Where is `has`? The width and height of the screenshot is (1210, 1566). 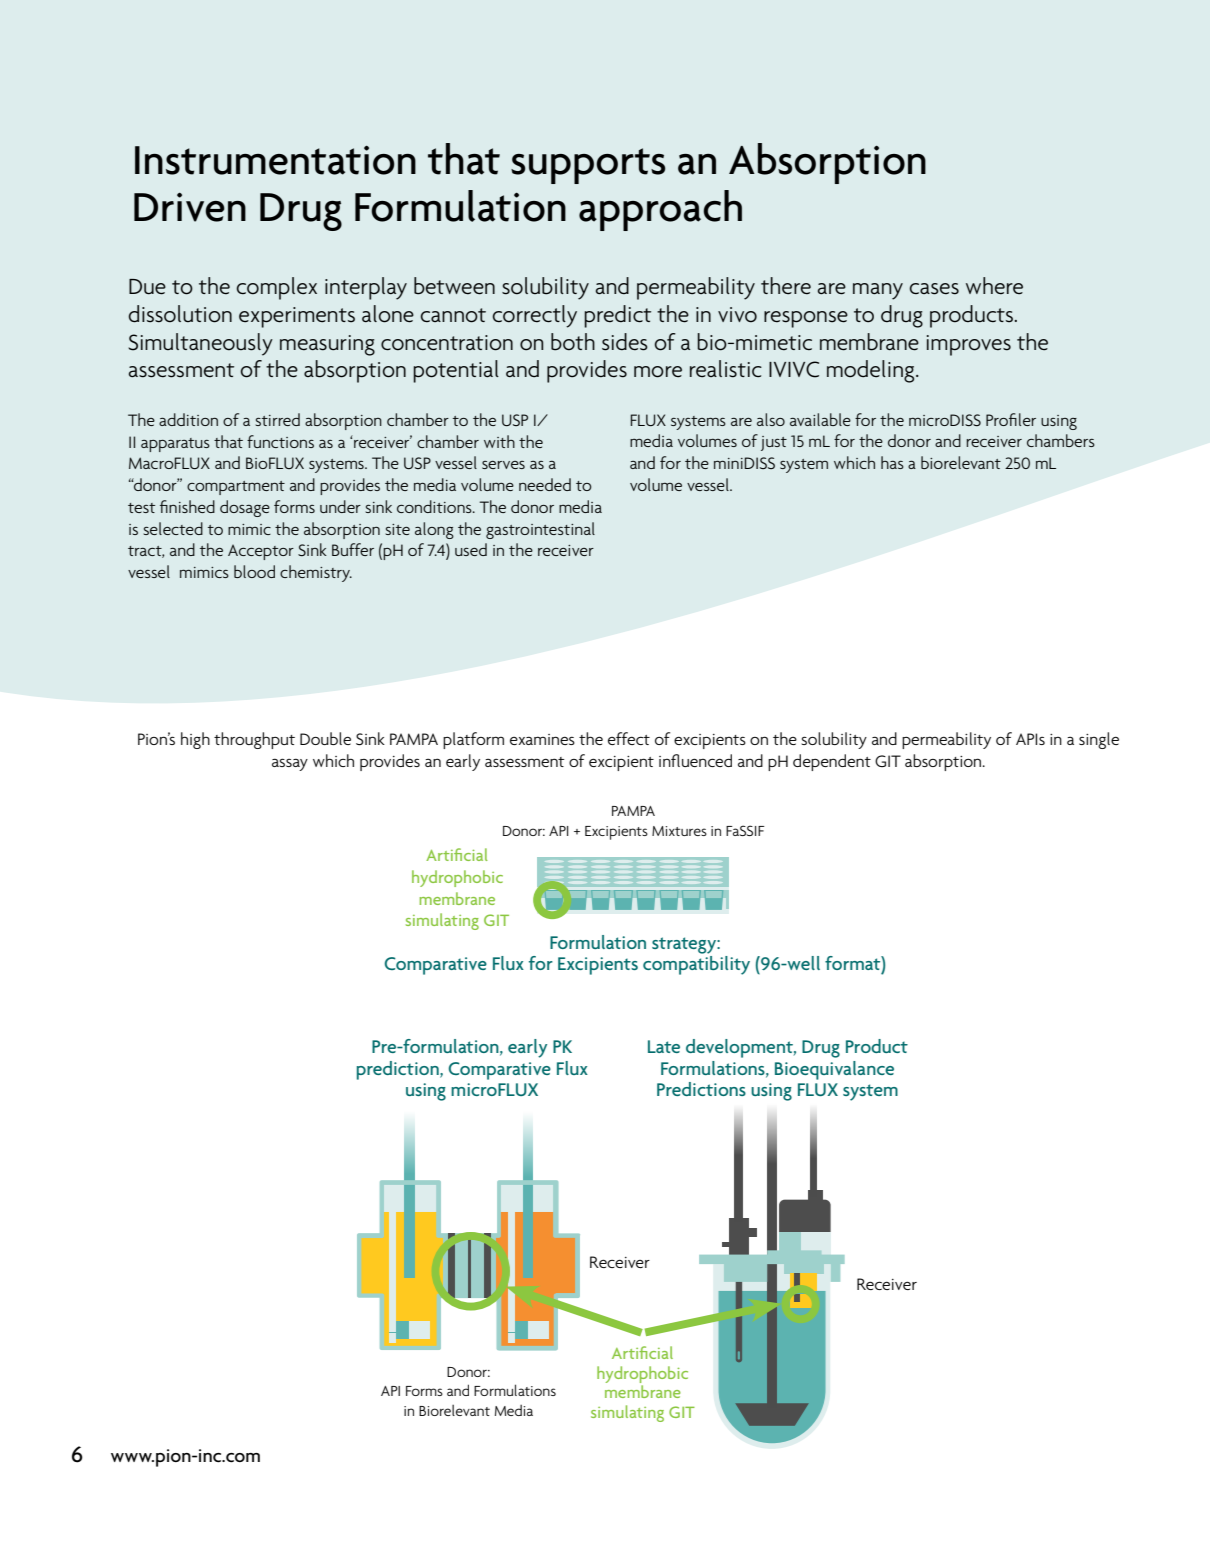
has is located at coordinates (892, 462).
